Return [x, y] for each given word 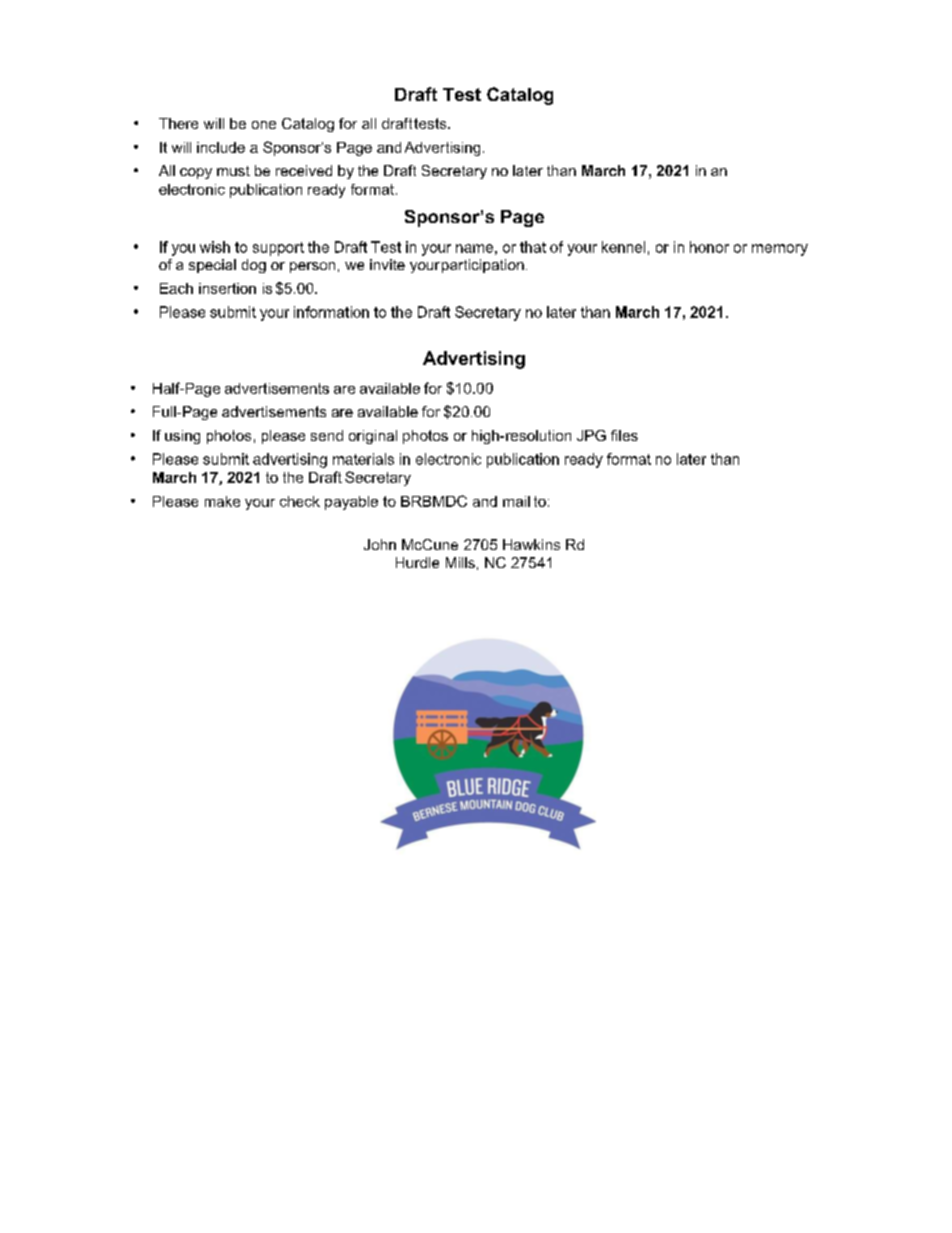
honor [709, 247]
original [373, 437]
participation [483, 266]
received [304, 170]
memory [780, 250]
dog [254, 266]
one [264, 125]
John [380, 544]
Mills [460, 562]
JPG [591, 435]
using [182, 437]
